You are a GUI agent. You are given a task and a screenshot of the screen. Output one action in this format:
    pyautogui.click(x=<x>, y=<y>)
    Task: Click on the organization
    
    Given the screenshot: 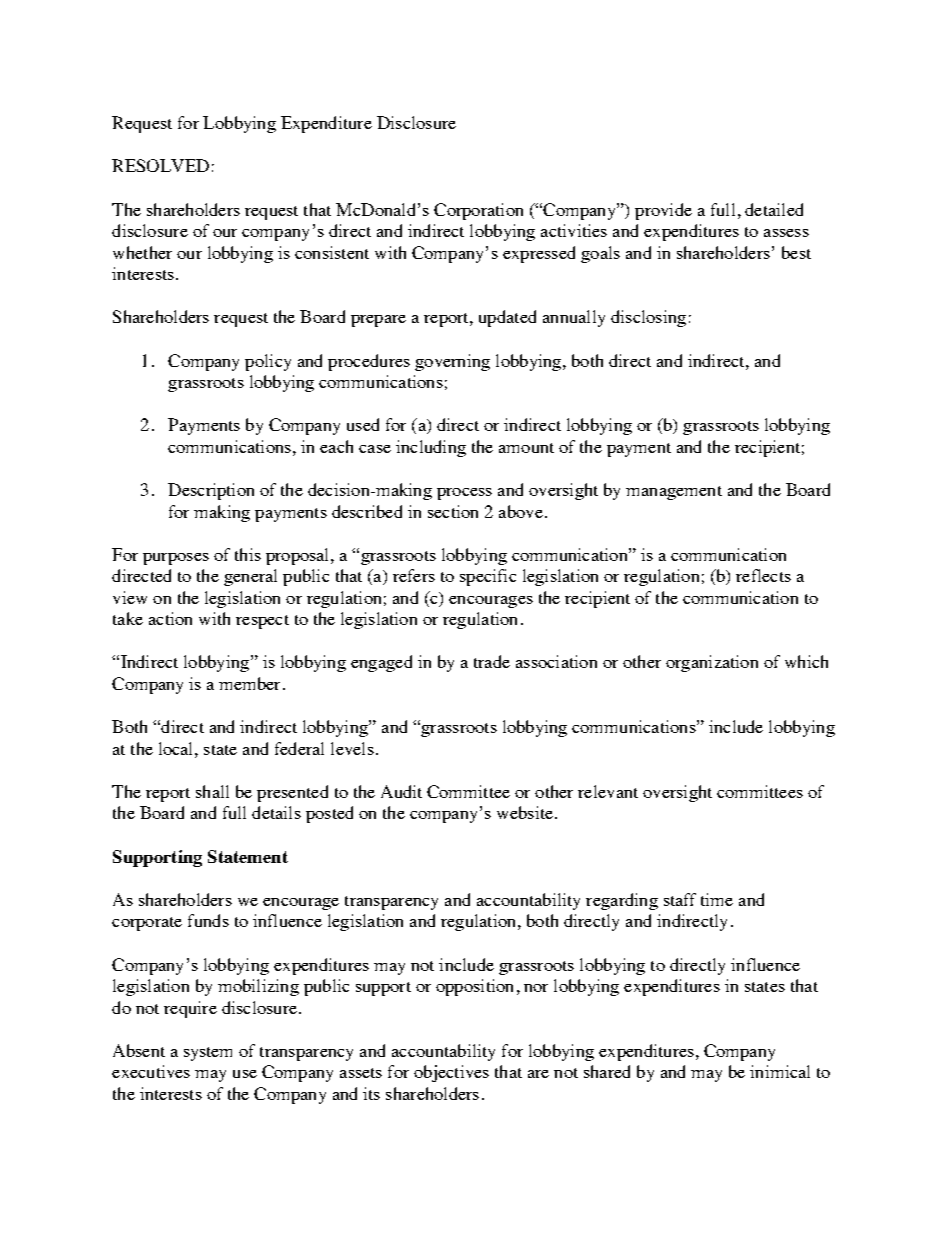 What is the action you would take?
    pyautogui.click(x=712, y=663)
